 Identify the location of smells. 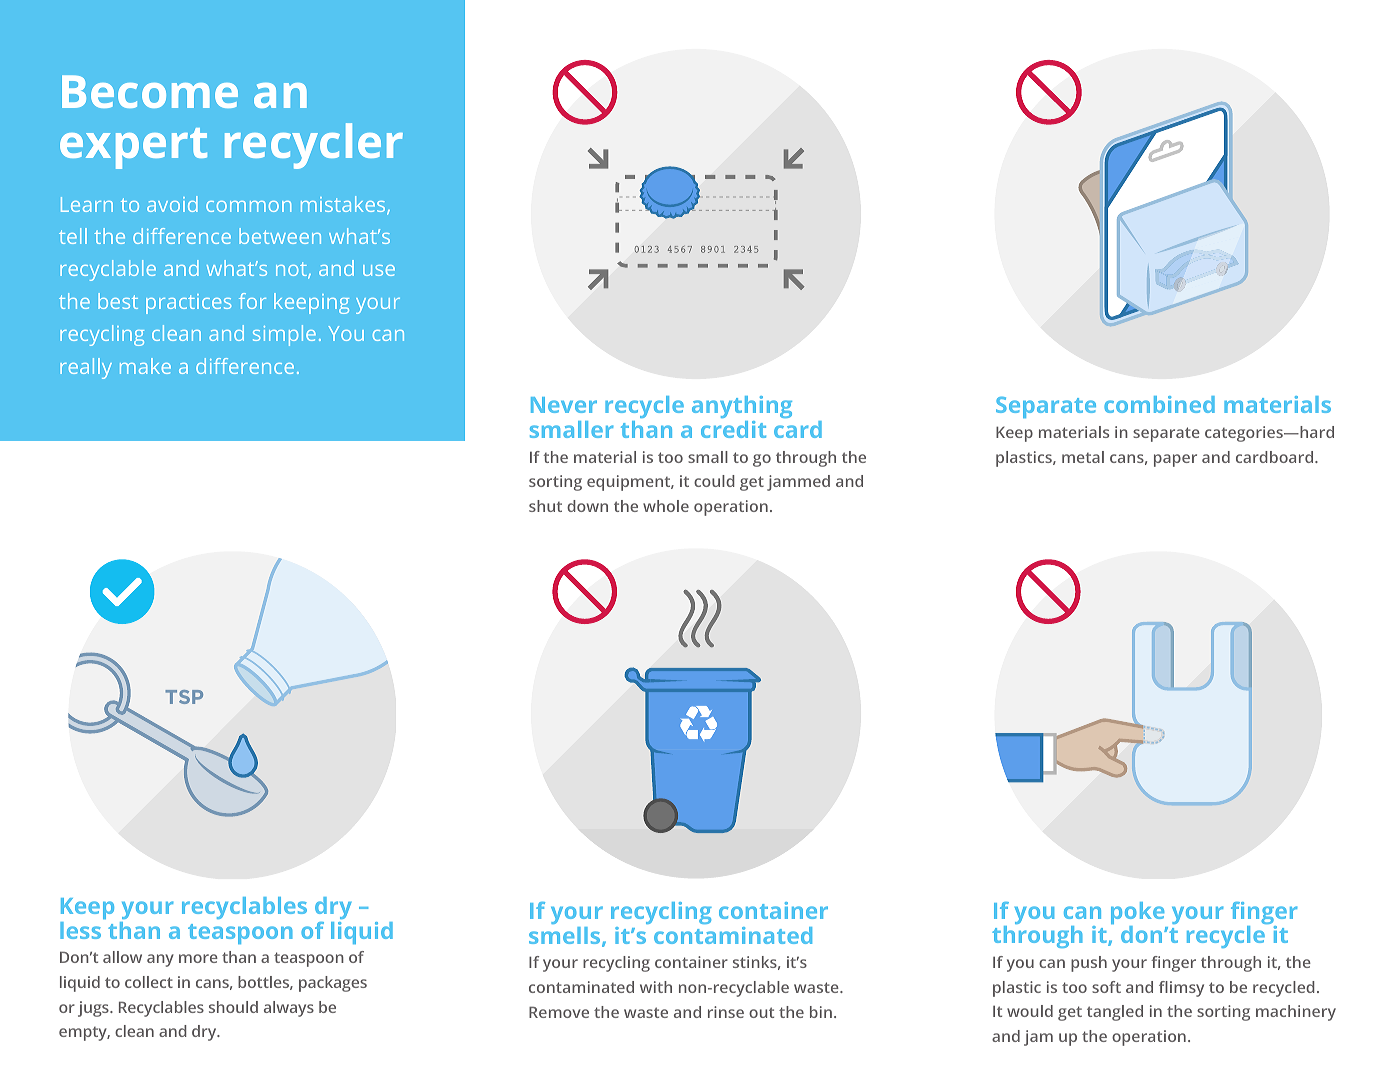
(566, 937).
